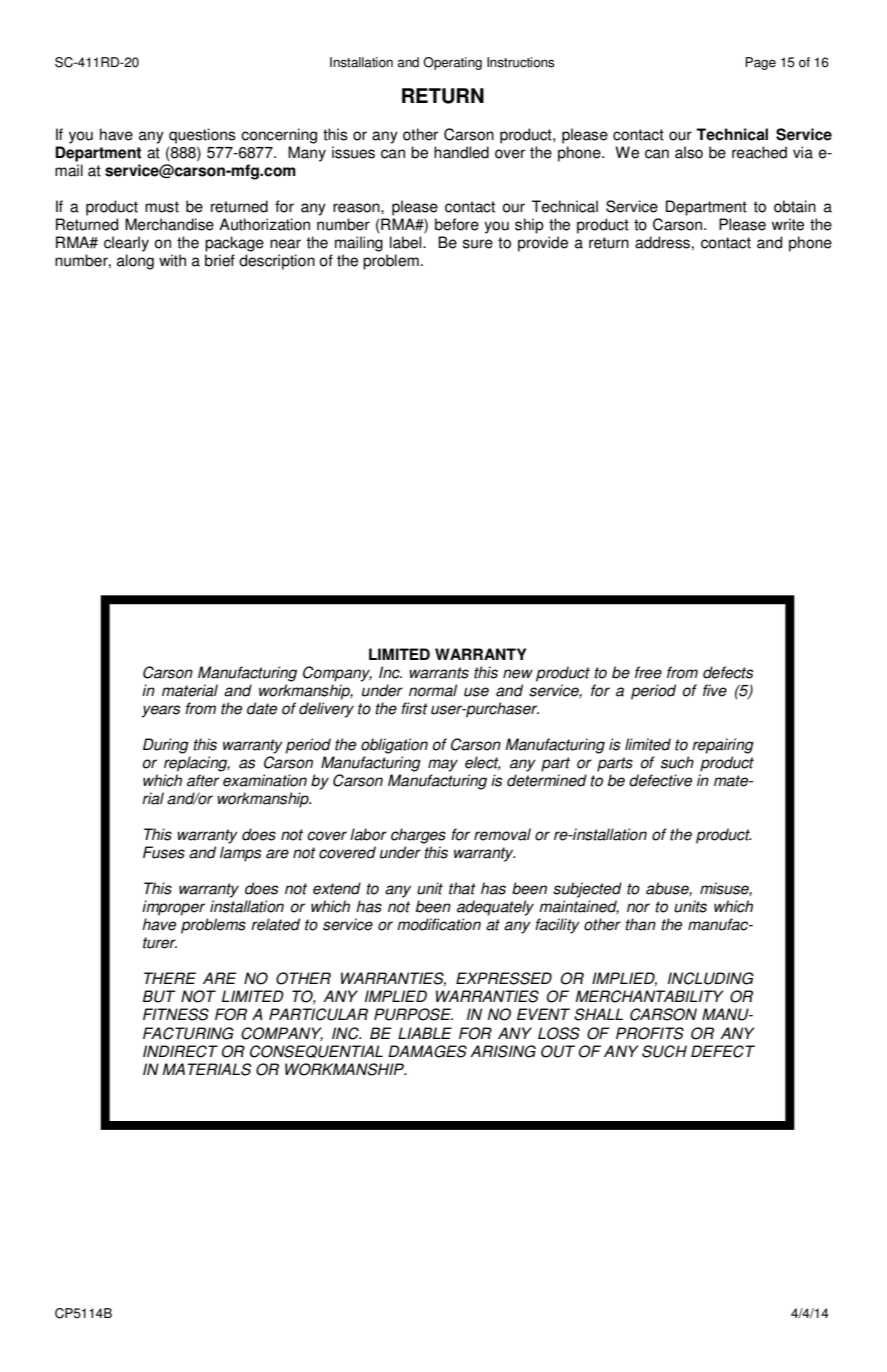 Image resolution: width=887 pixels, height=1372 pixels. I want to click on free, so click(648, 672).
